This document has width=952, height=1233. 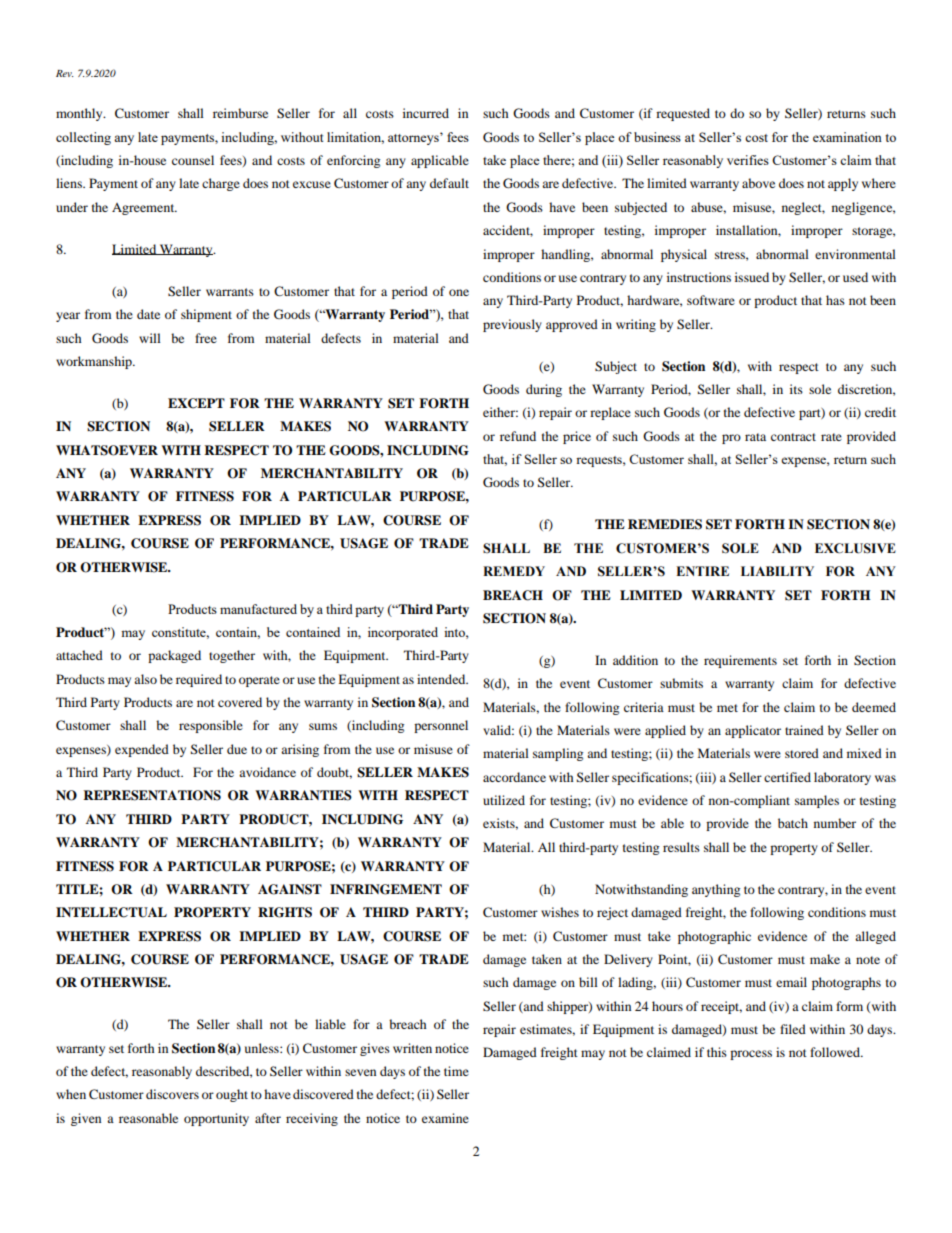 I want to click on process, so click(x=751, y=1055).
